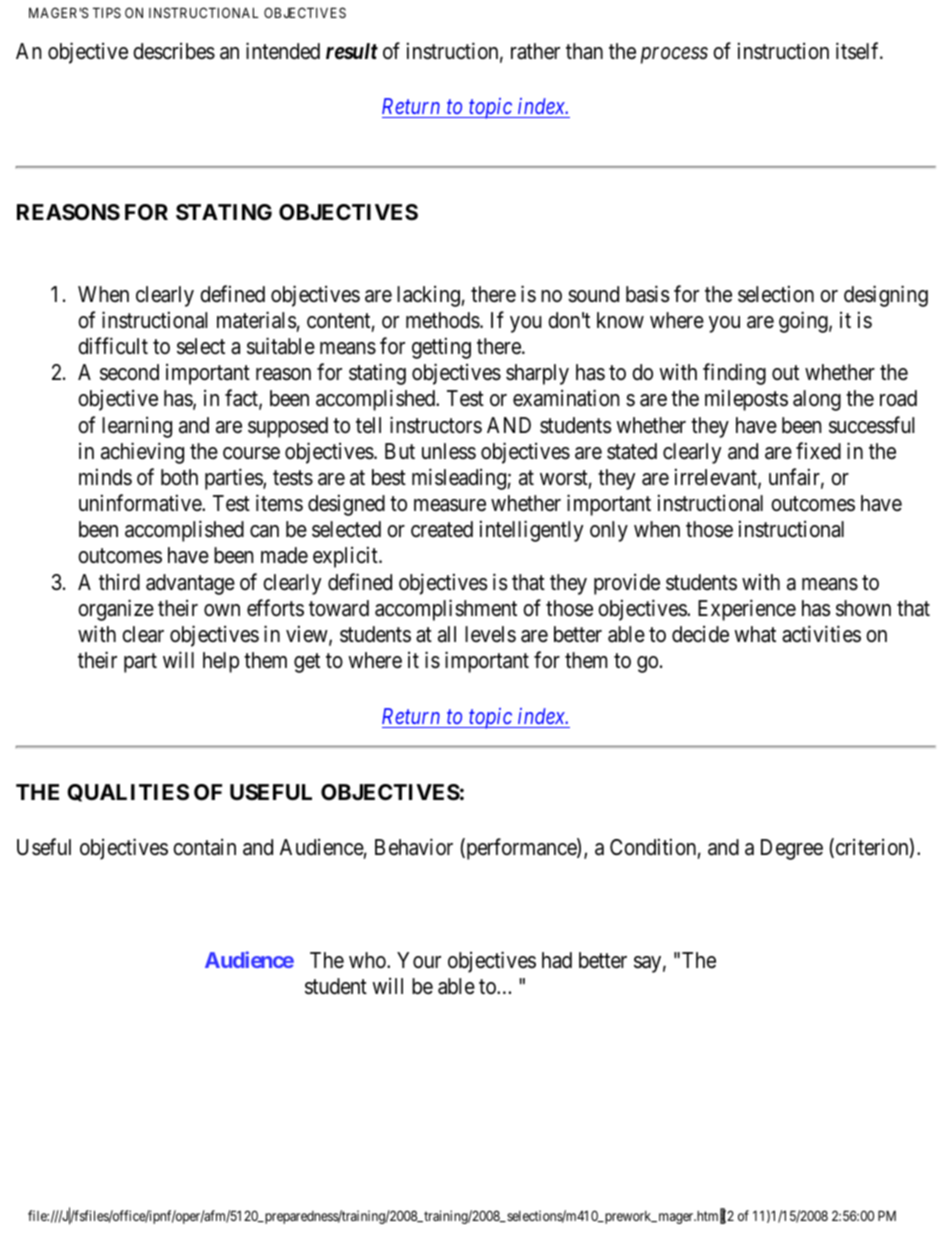 This page has height=1233, width=952. What do you see at coordinates (221, 662) in the page?
I see `help` at bounding box center [221, 662].
